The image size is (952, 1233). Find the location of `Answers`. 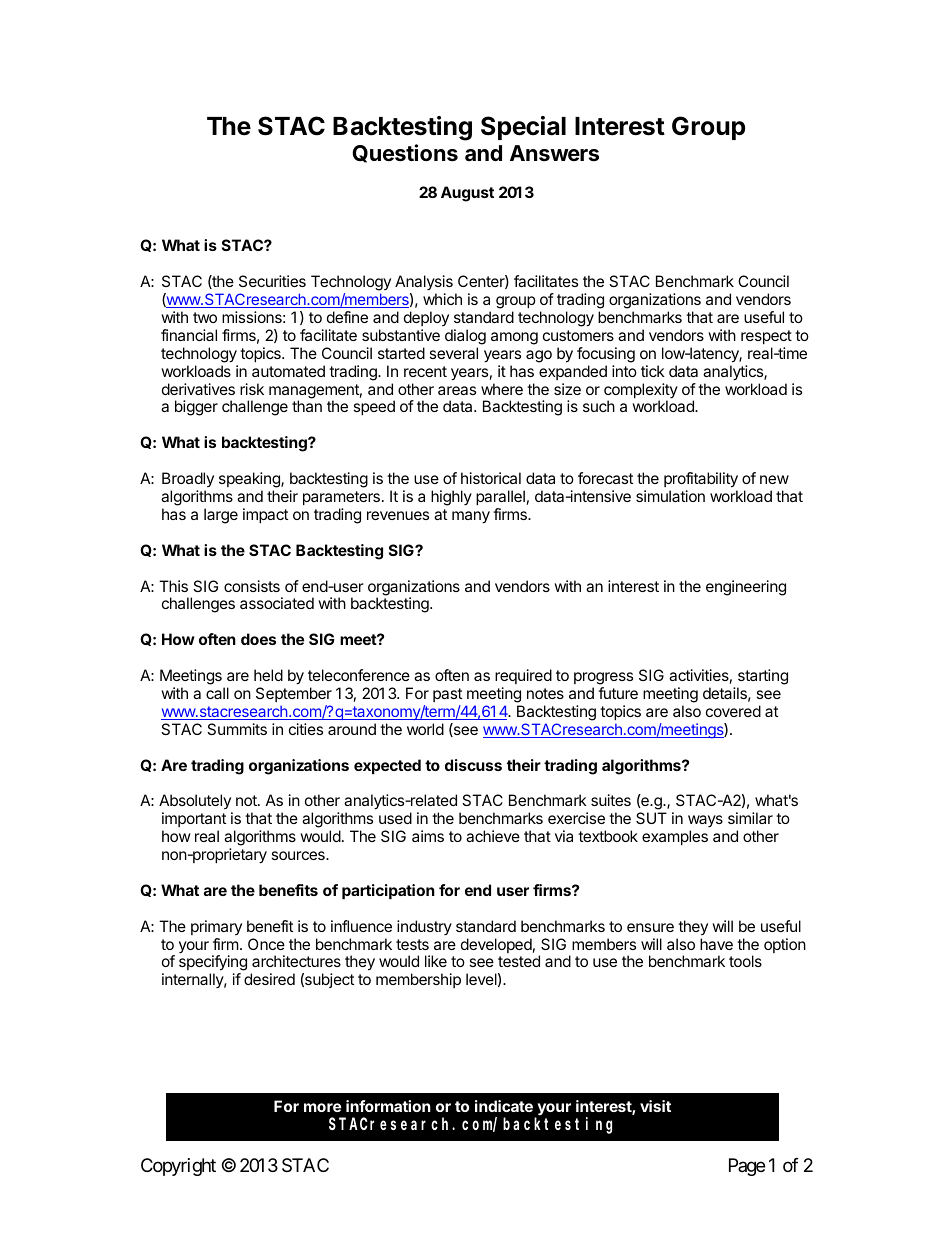

Answers is located at coordinates (554, 153).
